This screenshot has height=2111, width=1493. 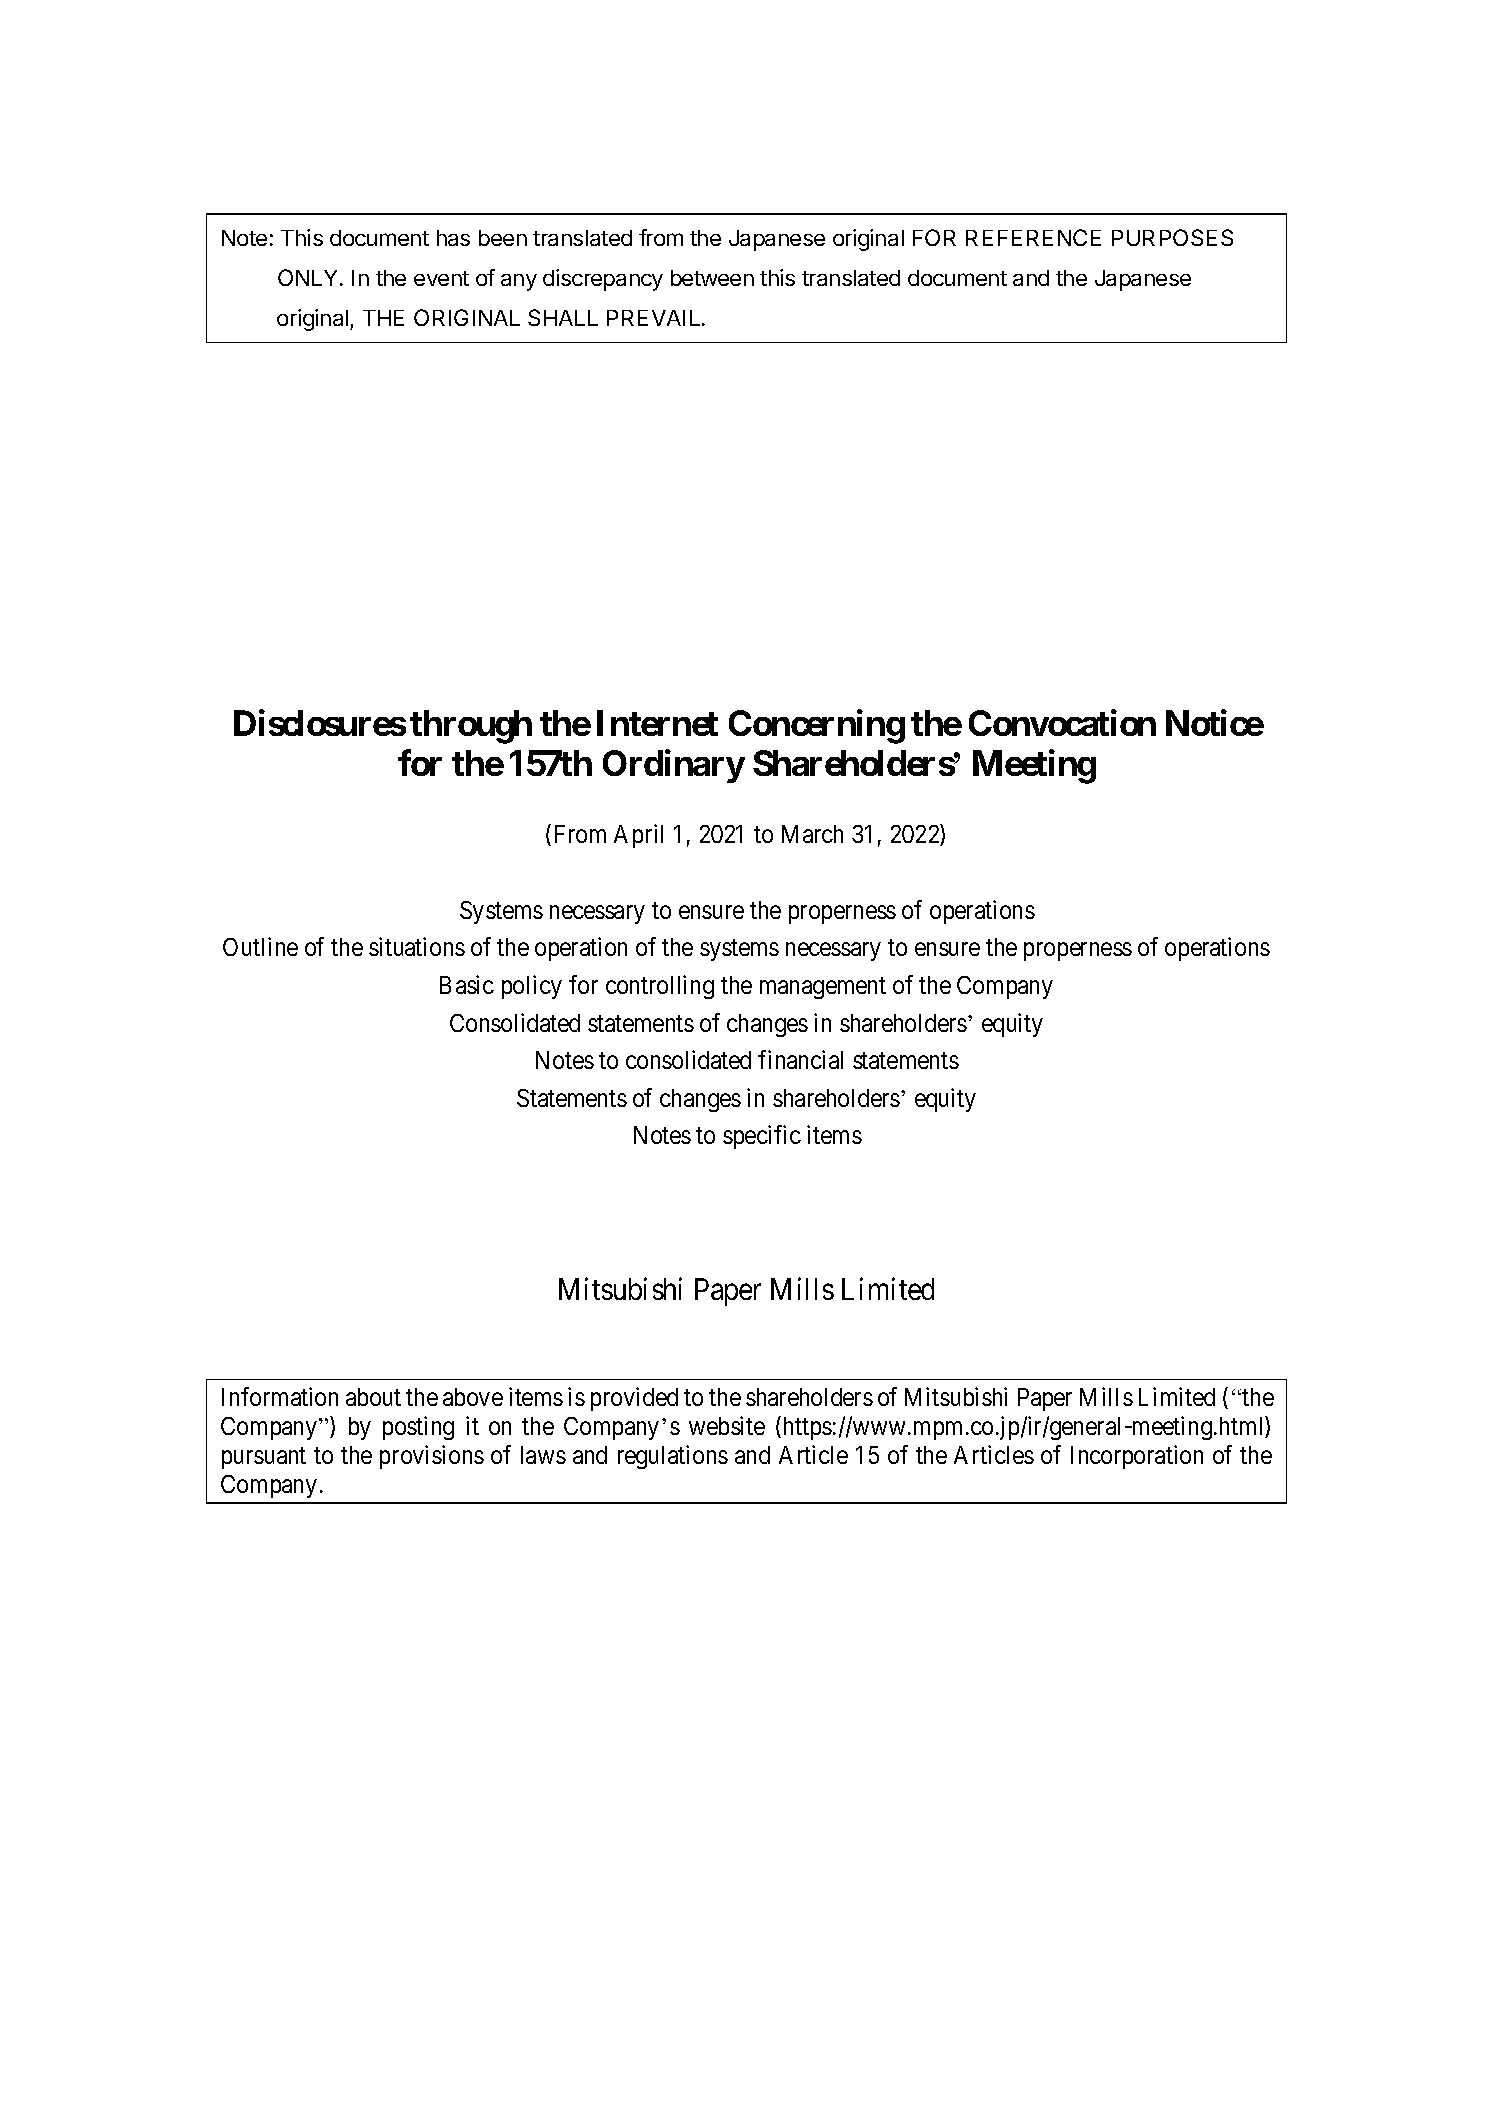 I want to click on financial, so click(x=800, y=1059).
